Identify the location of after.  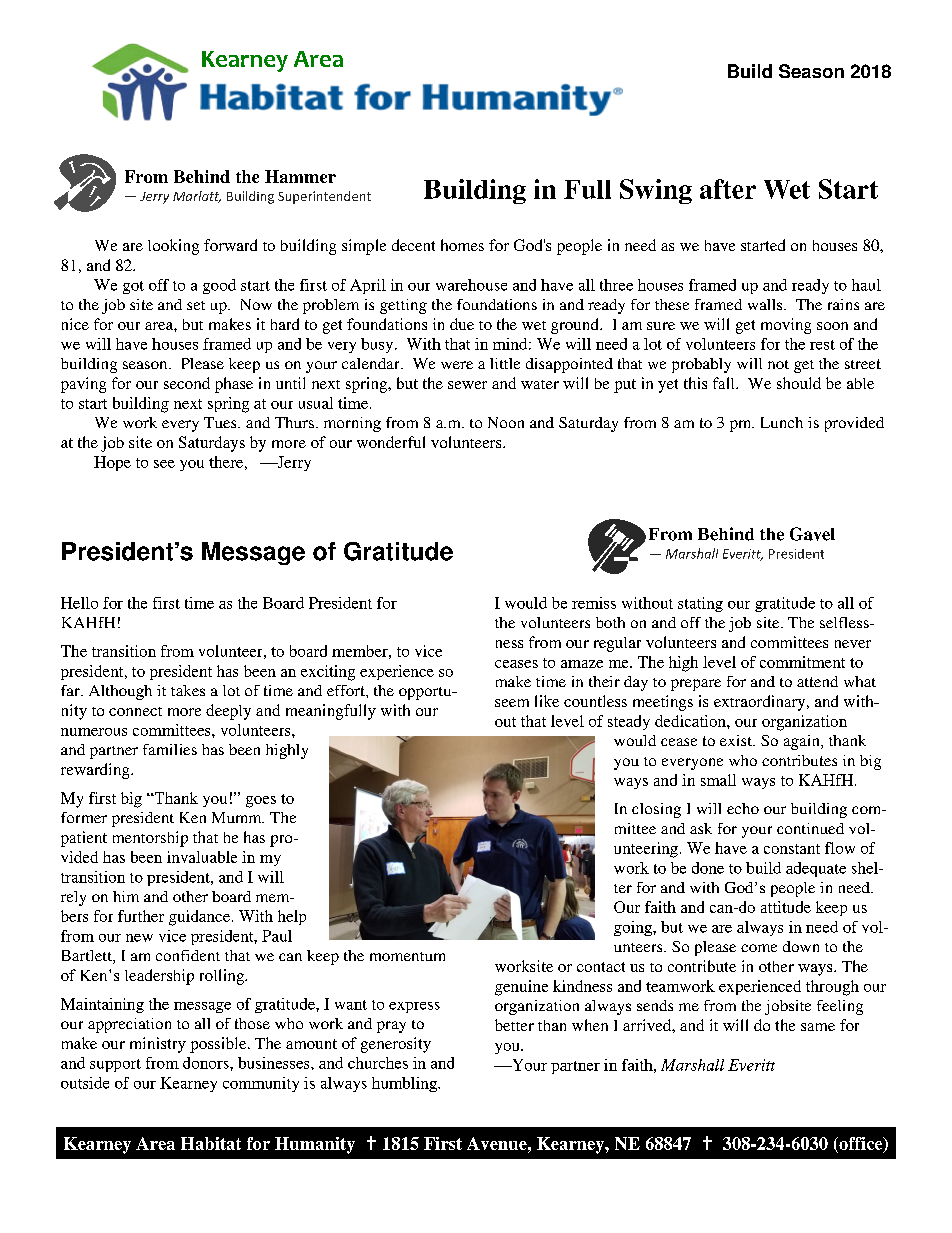
(728, 189).
